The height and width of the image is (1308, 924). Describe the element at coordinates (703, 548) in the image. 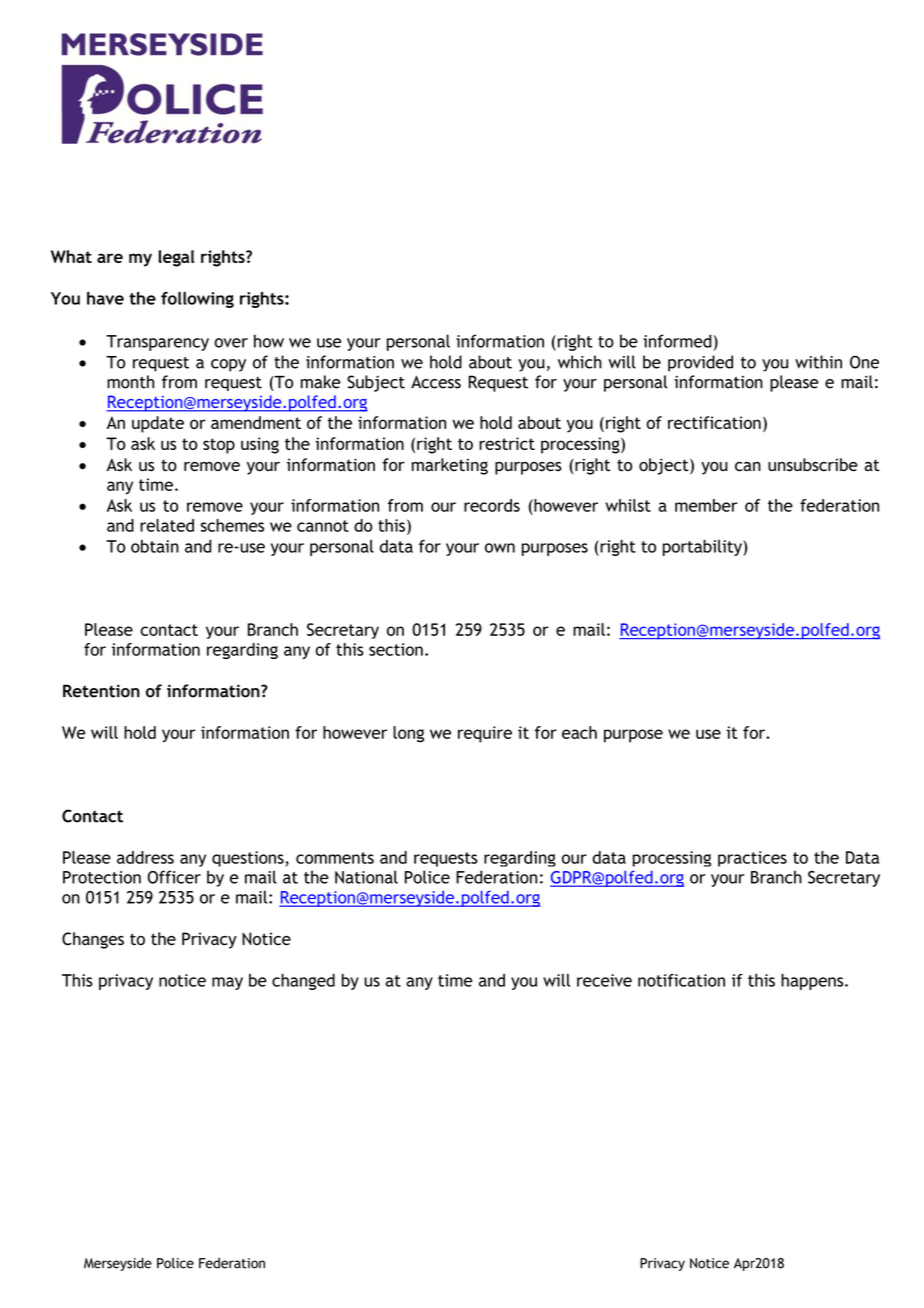

I see `portability` at that location.
